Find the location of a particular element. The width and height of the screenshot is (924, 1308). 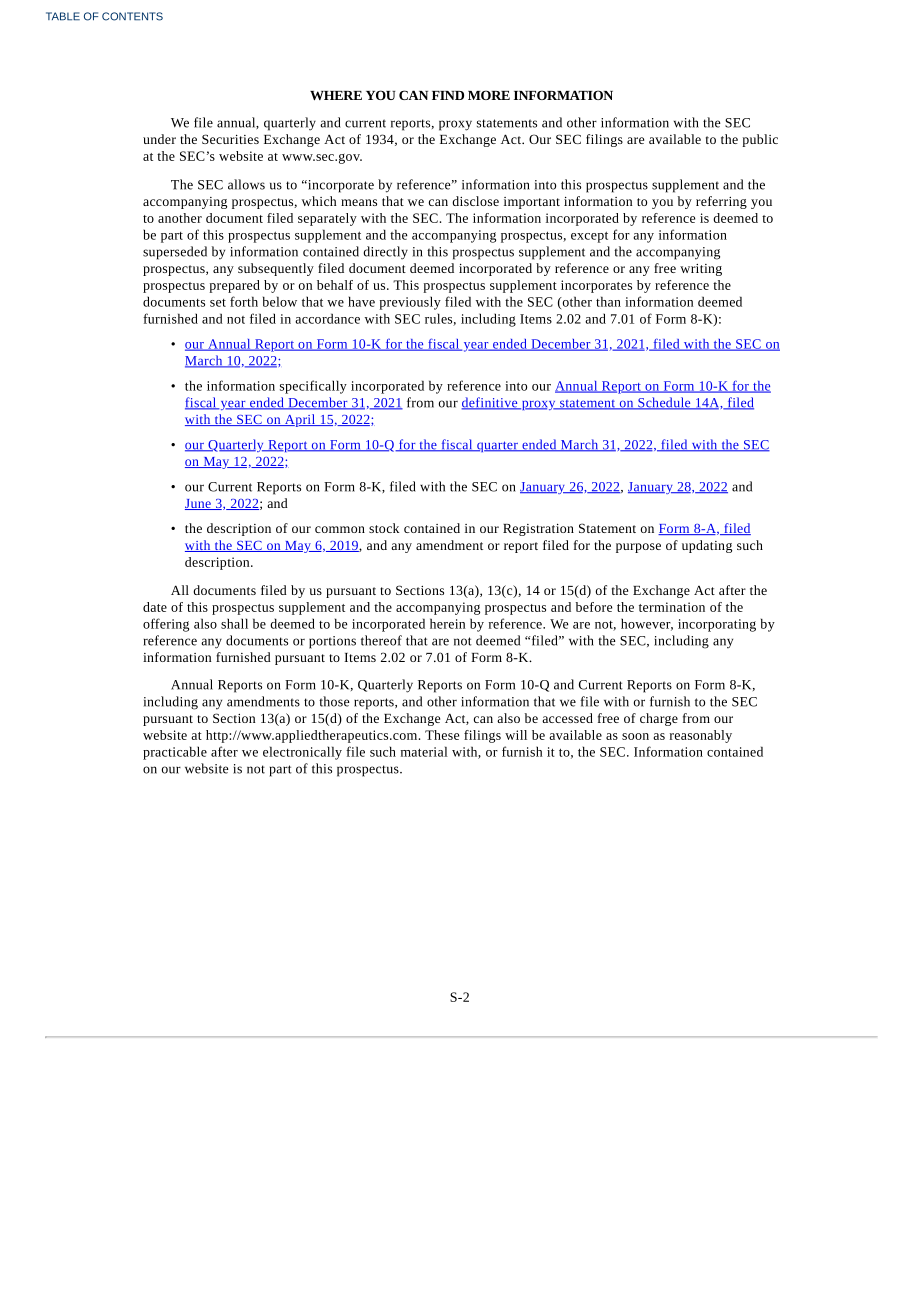

practicable is located at coordinates (175, 753).
